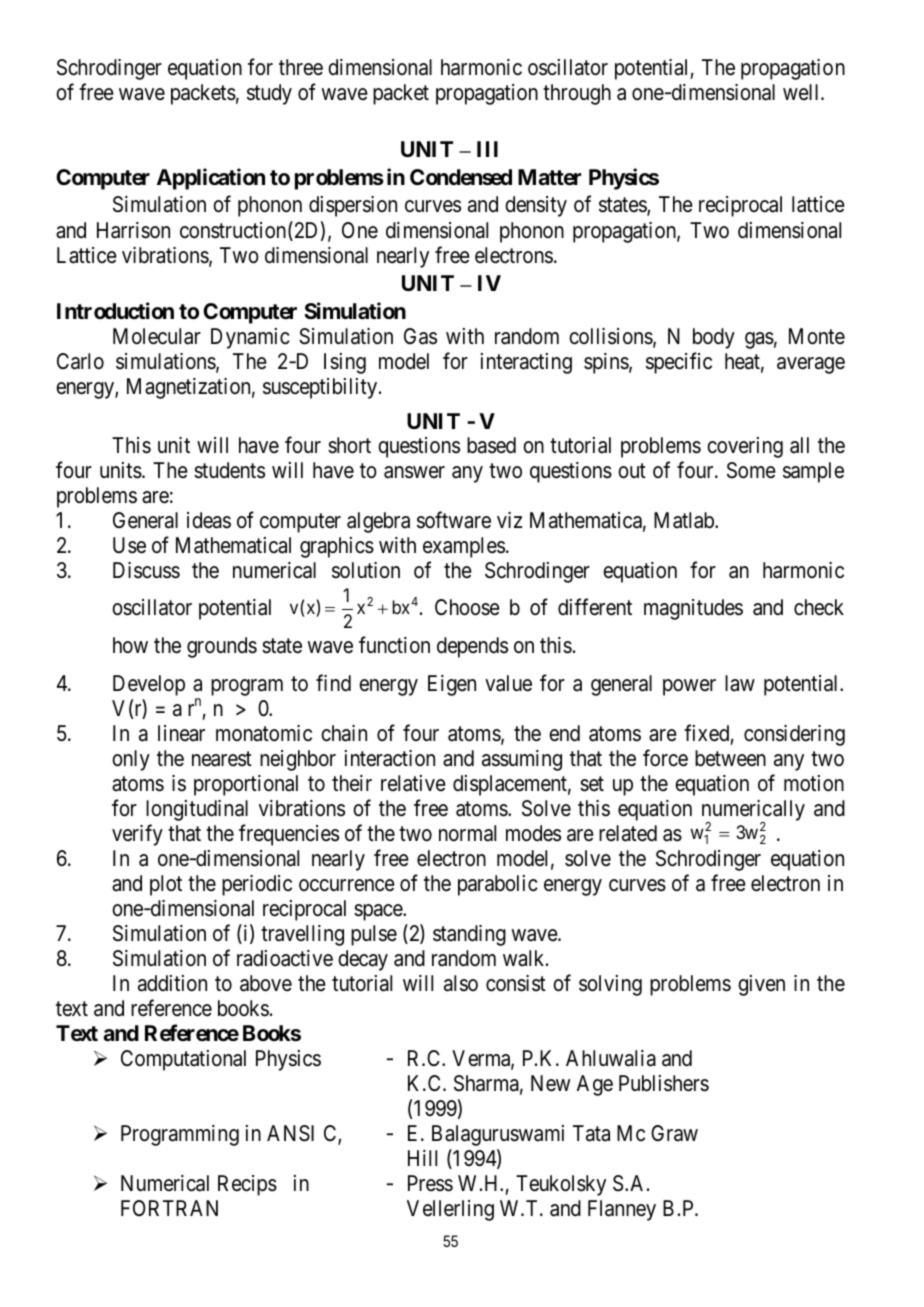  What do you see at coordinates (430, 1183) in the screenshot?
I see `Press` at bounding box center [430, 1183].
